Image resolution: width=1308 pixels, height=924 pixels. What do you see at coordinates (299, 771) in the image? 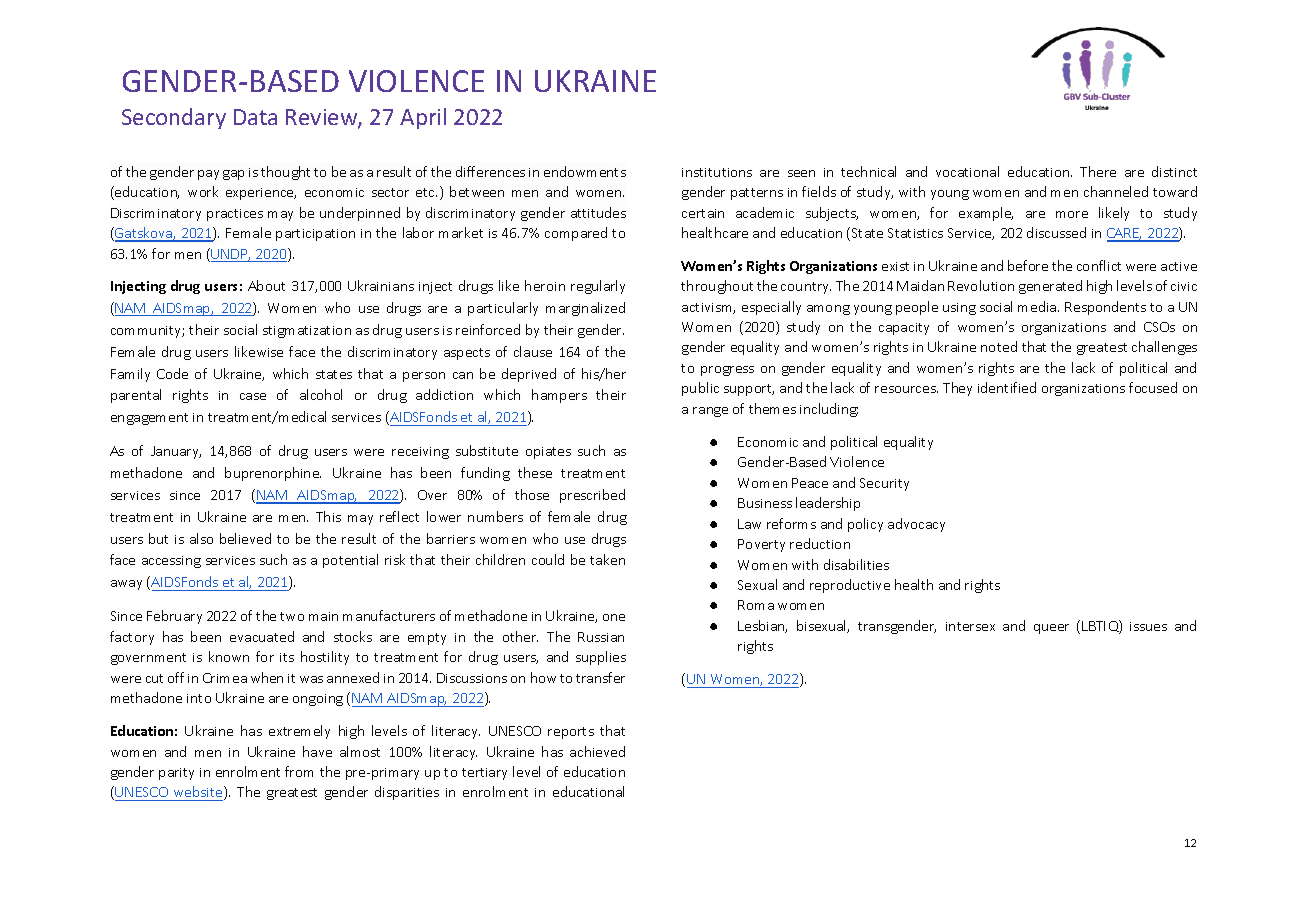
I see `from` at bounding box center [299, 771].
